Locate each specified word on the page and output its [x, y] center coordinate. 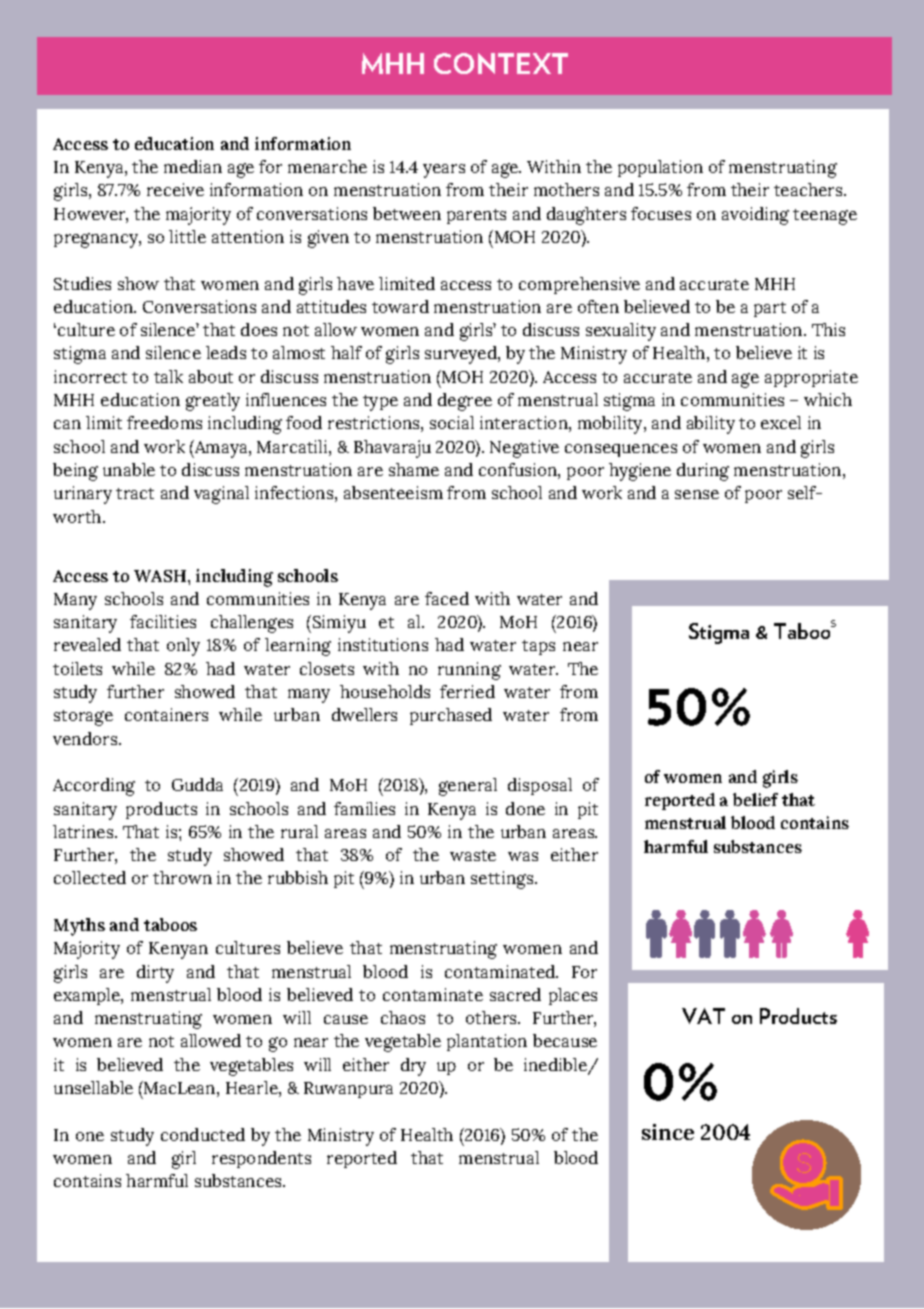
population [660, 168]
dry [413, 1067]
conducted [203, 1134]
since [668, 1132]
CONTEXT [501, 63]
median [193, 166]
